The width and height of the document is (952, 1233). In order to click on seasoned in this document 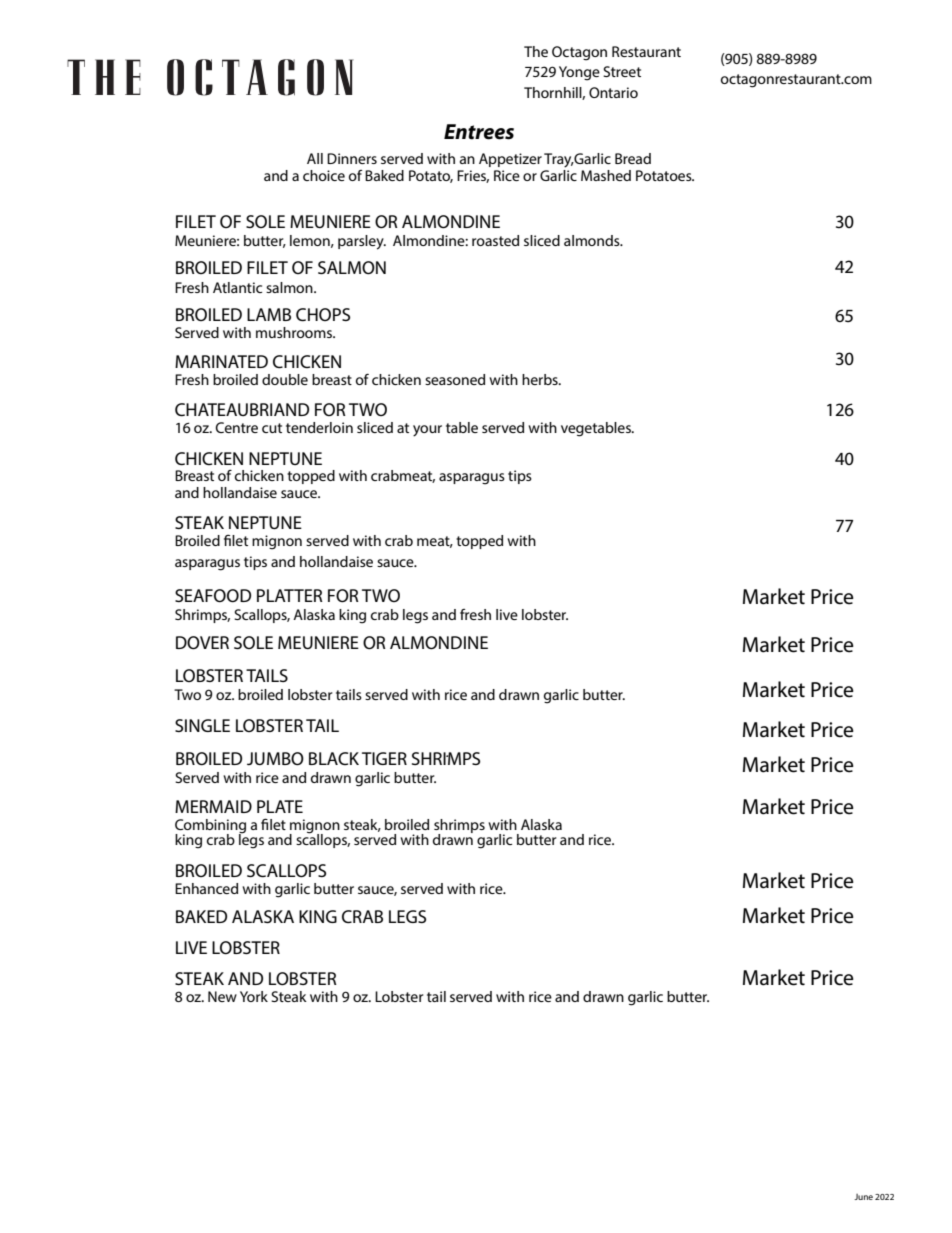, I will do `click(455, 379)`.
